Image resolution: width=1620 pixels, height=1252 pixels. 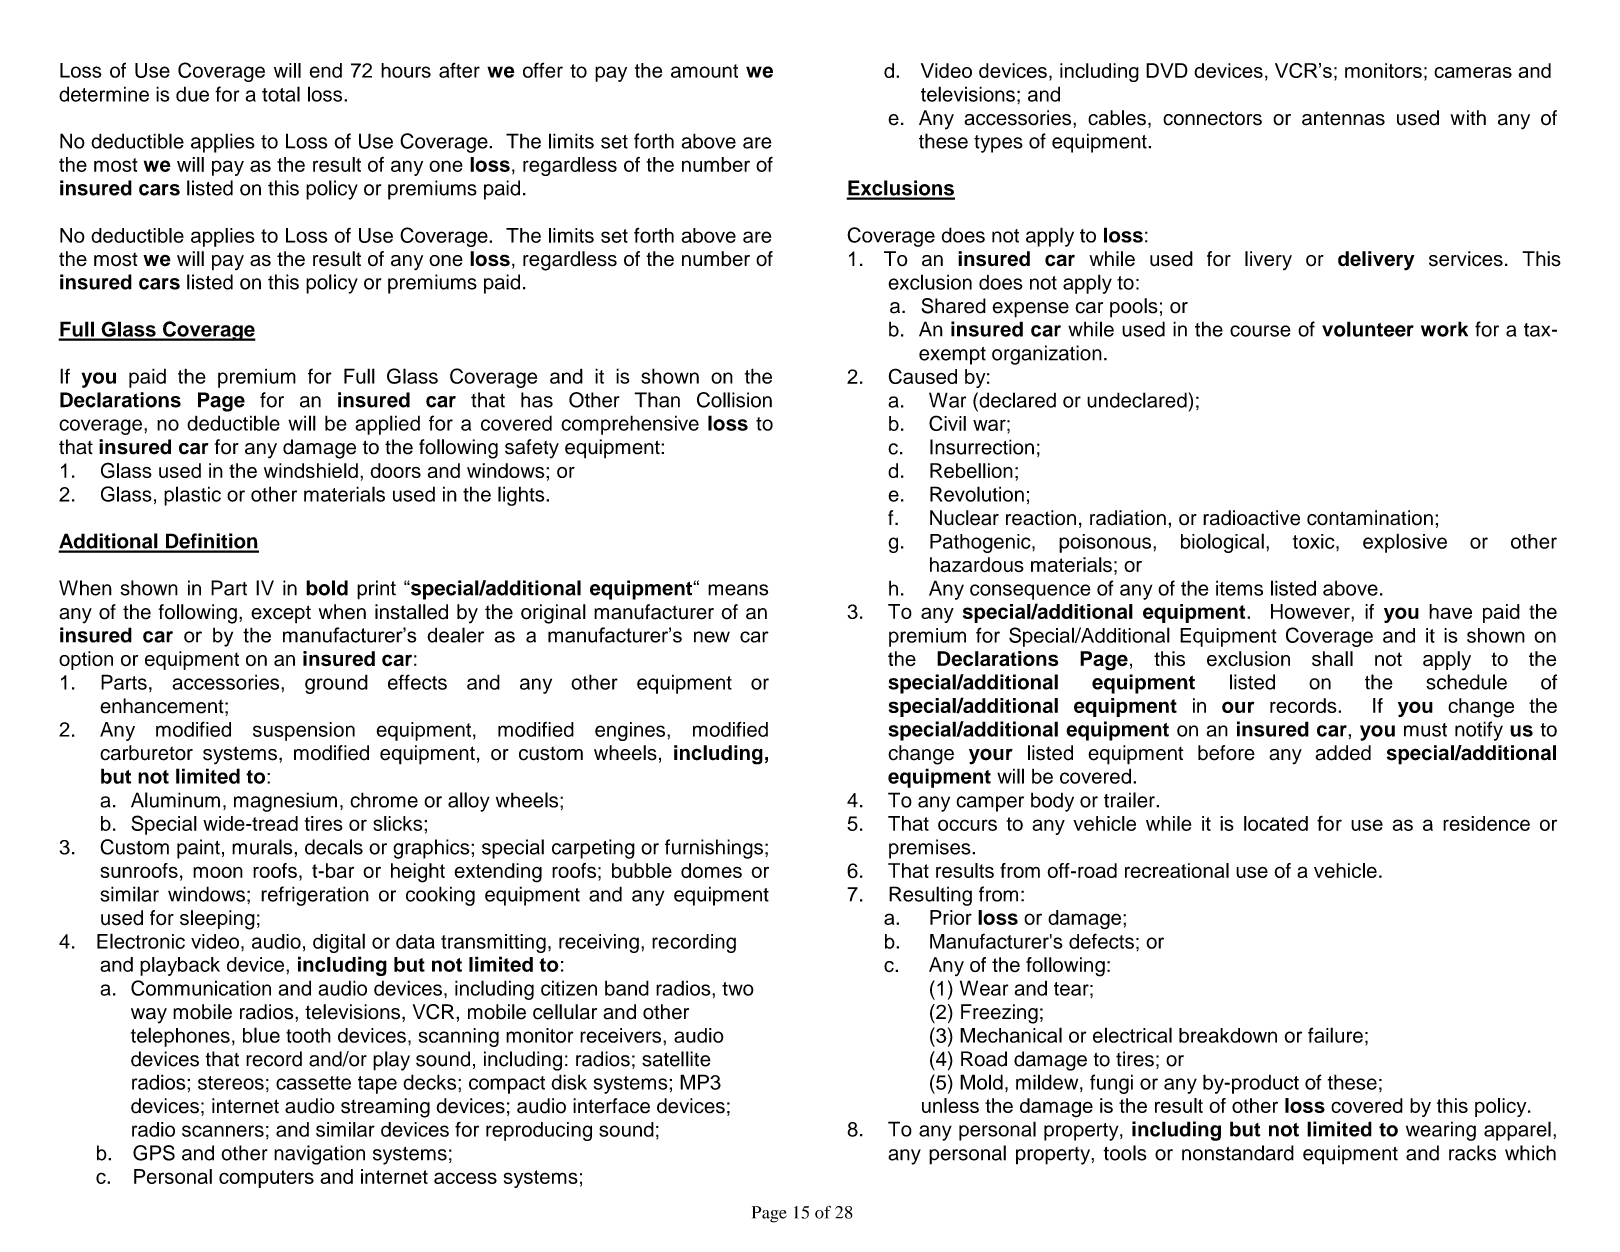 What do you see at coordinates (311, 470) in the screenshot?
I see `windshield` at bounding box center [311, 470].
